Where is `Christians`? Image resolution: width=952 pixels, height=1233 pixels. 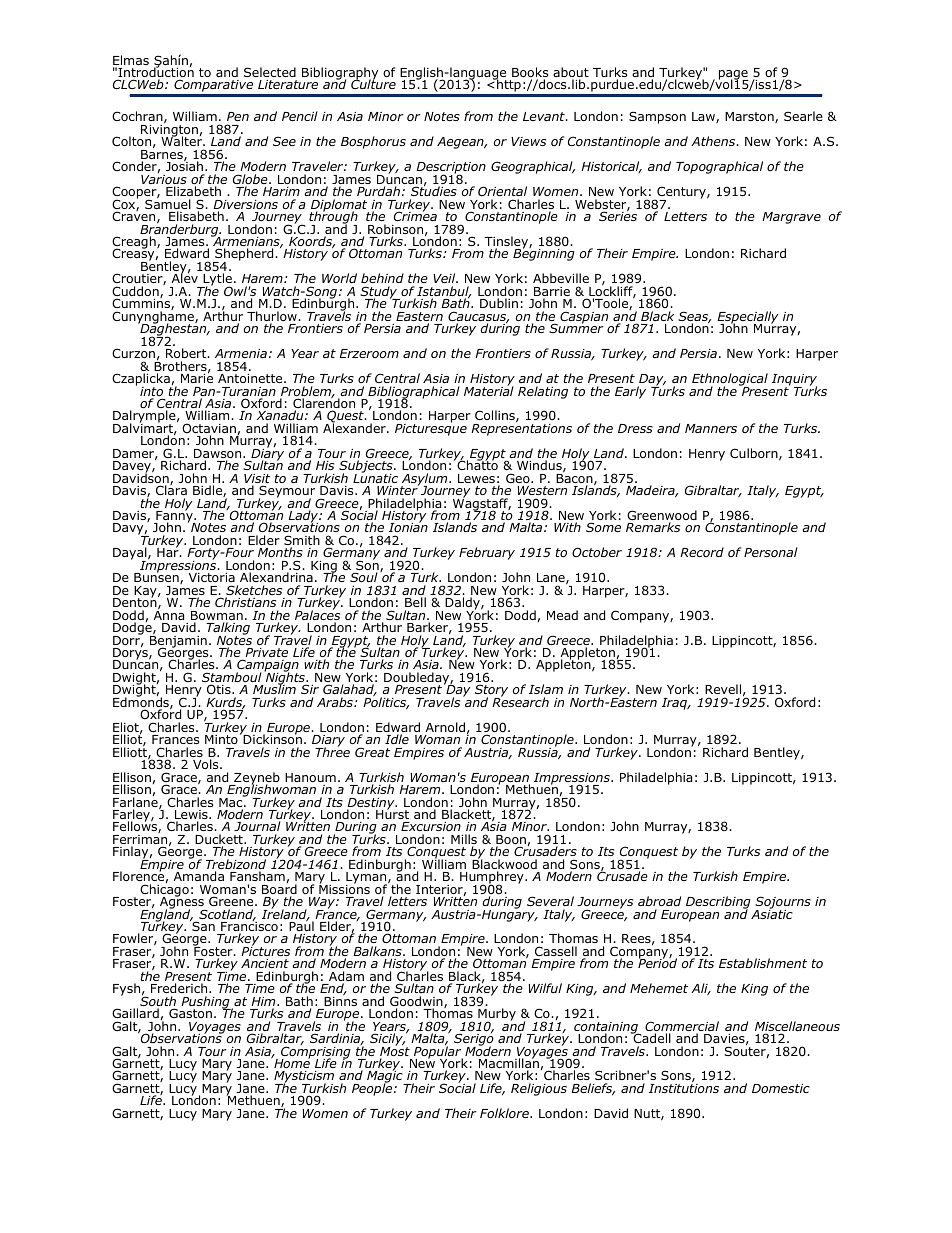
Christians is located at coordinates (245, 602).
